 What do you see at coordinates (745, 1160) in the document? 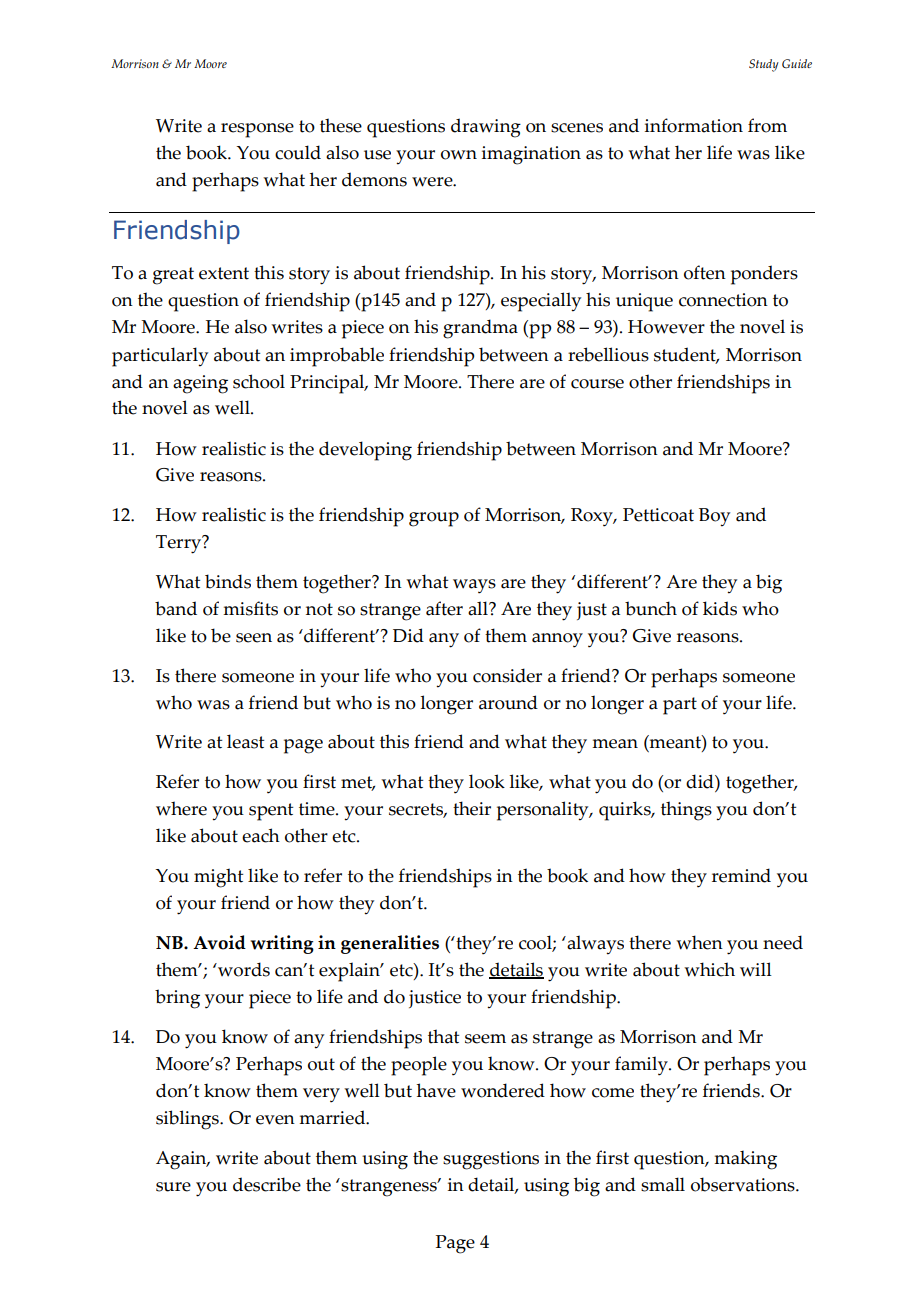
I see `making` at bounding box center [745, 1160].
